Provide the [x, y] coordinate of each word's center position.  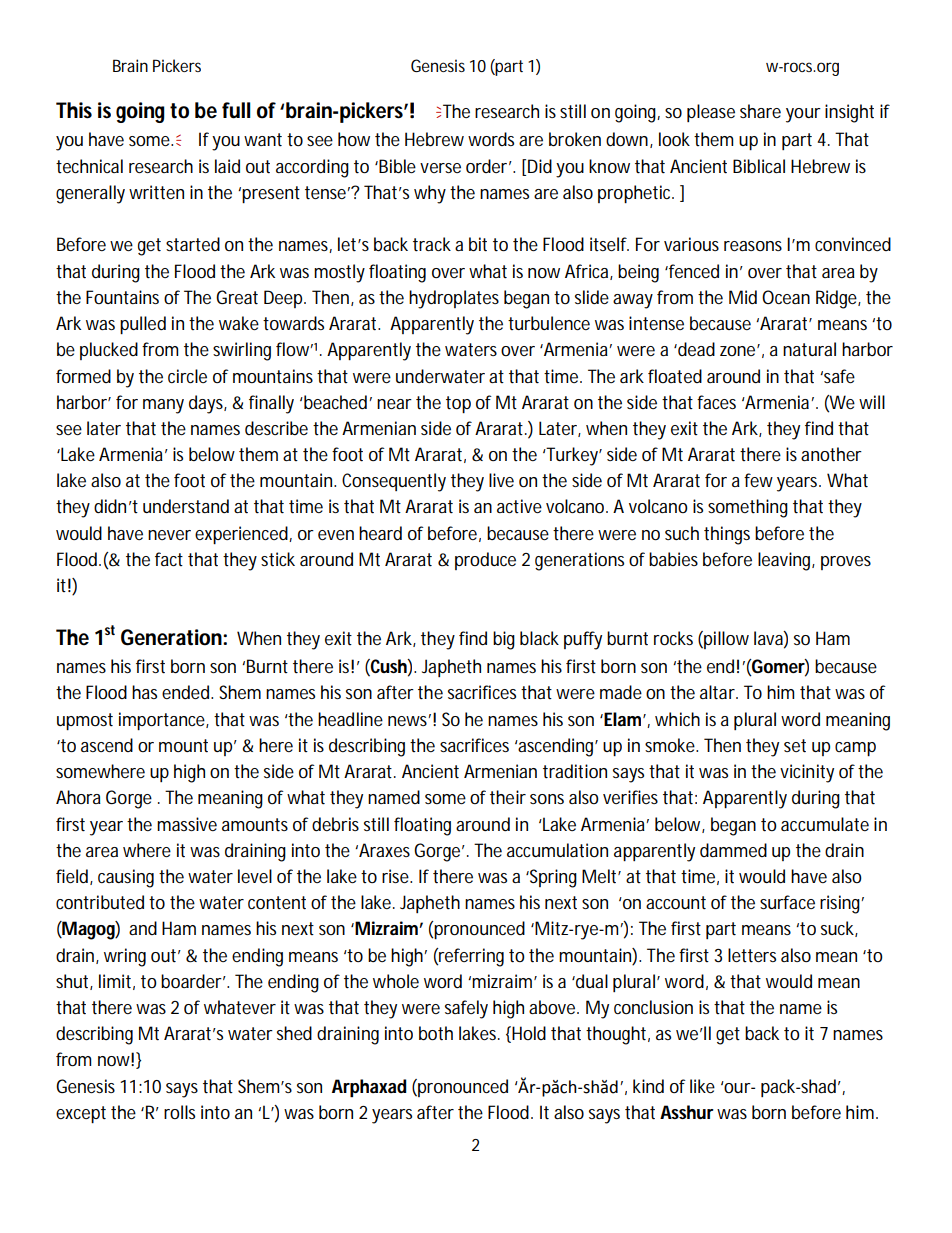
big [504, 640]
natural [809, 349]
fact [169, 559]
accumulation [557, 850]
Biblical [759, 166]
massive [187, 824]
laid [227, 166]
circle [187, 376]
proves [846, 563]
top [458, 404]
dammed [733, 850]
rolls [179, 1112]
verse [440, 168]
